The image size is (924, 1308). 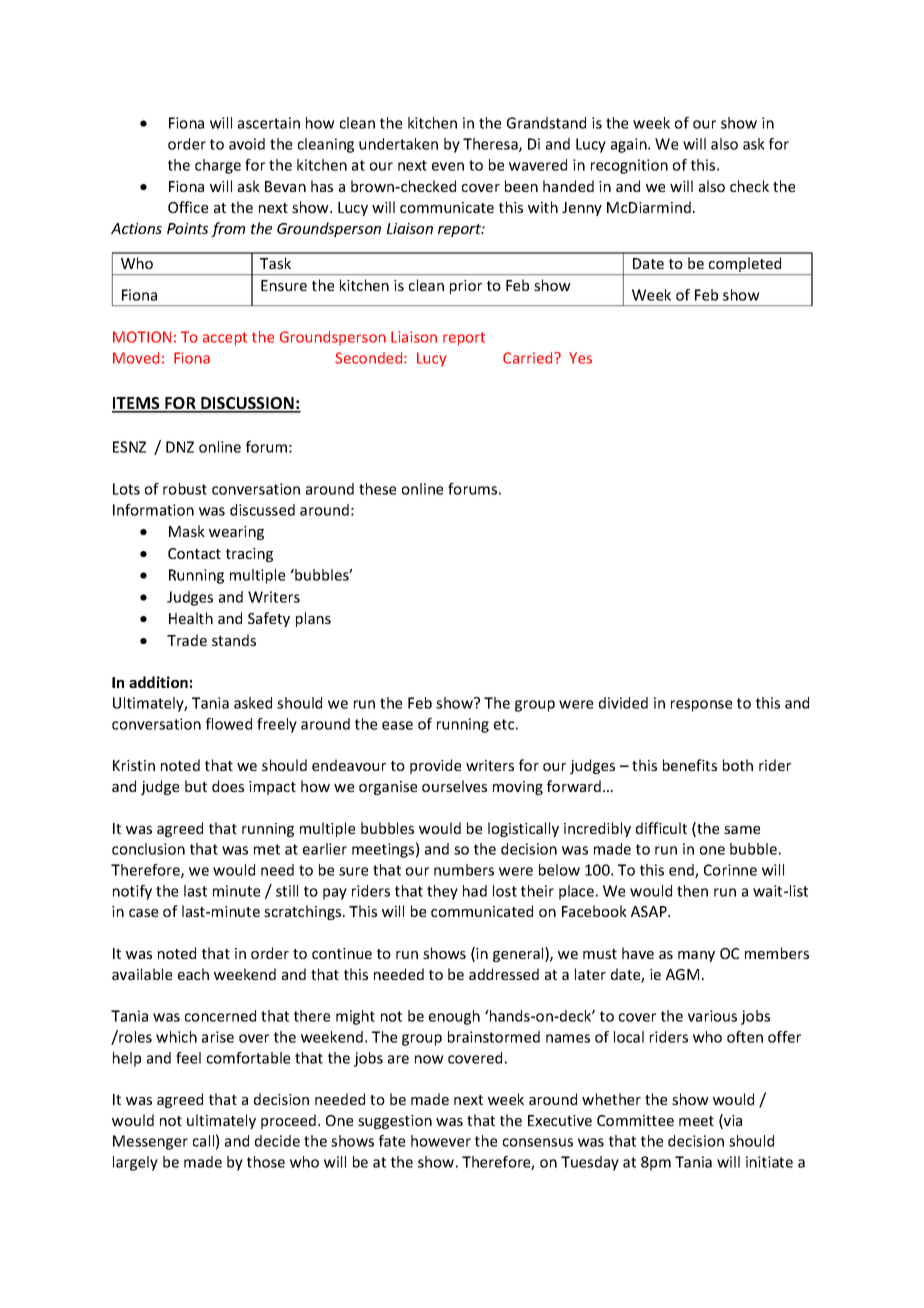 I want to click on charge, so click(x=218, y=166).
